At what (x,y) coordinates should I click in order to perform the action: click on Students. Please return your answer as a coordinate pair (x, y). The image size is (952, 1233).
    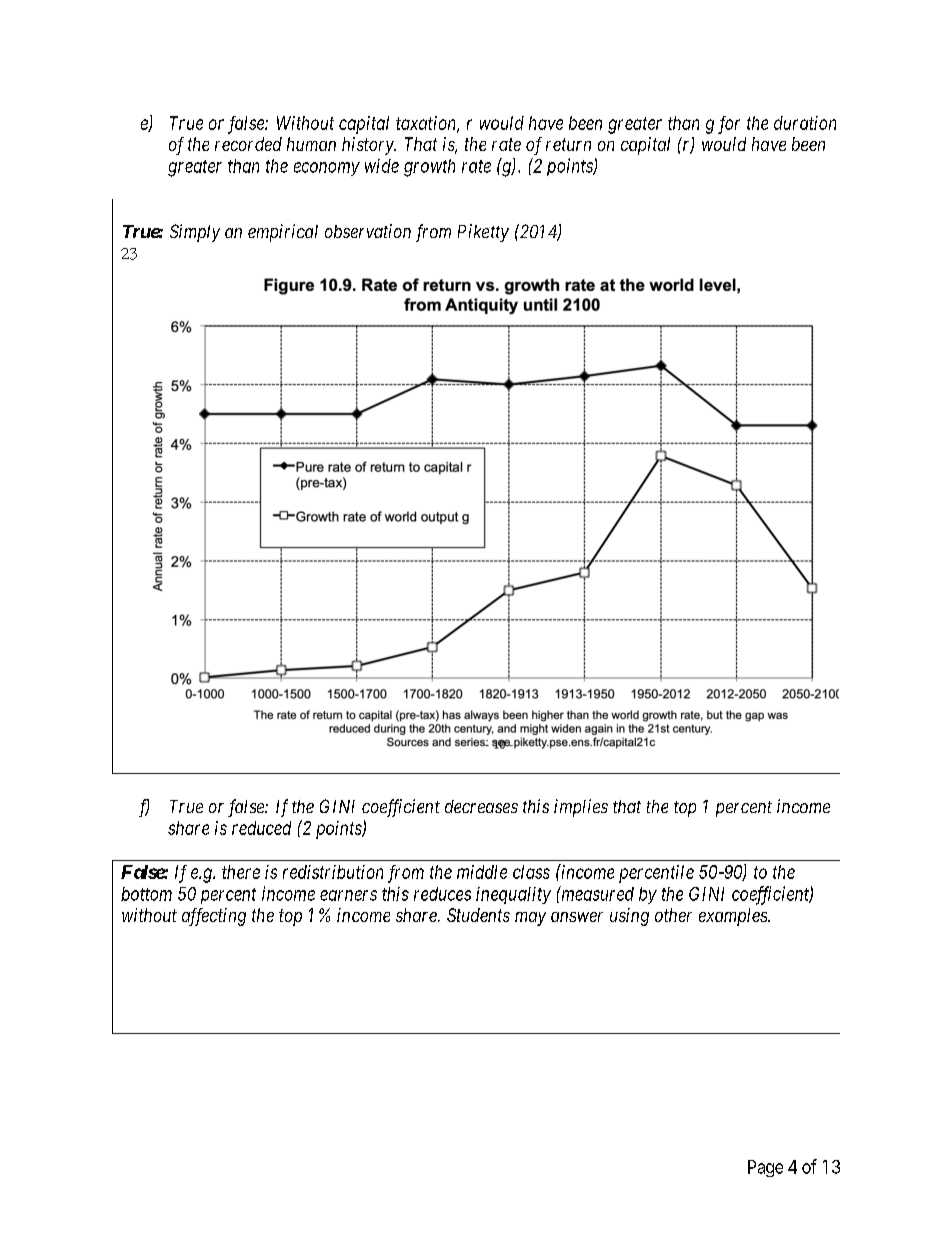
    Looking at the image, I should click on (478, 915).
